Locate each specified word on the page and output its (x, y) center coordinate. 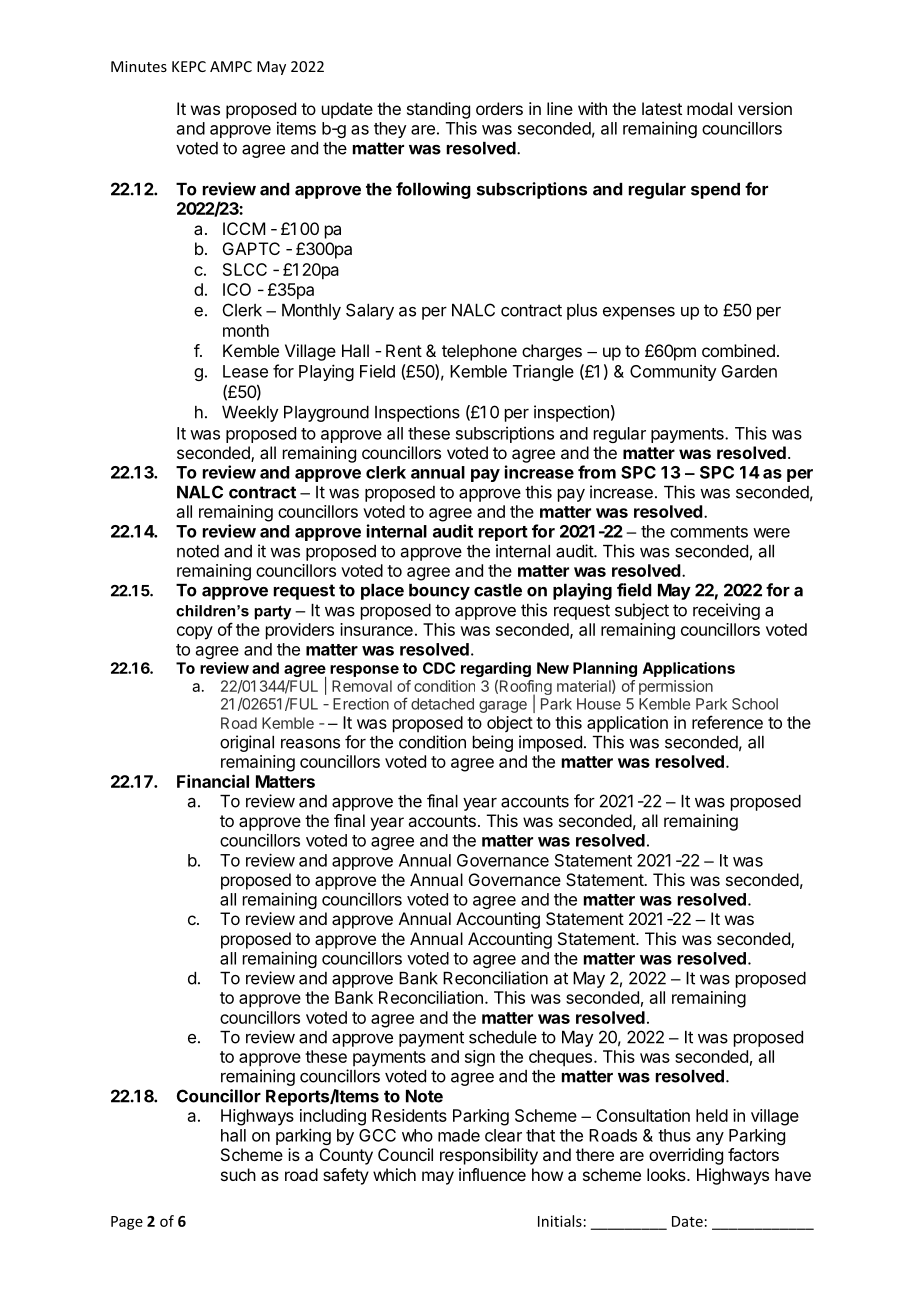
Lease (245, 371)
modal (709, 108)
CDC (439, 668)
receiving (726, 611)
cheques (560, 1058)
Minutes (139, 66)
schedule (503, 1037)
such (238, 1174)
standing (438, 110)
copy (195, 633)
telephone (479, 352)
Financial (213, 781)
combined (738, 350)
